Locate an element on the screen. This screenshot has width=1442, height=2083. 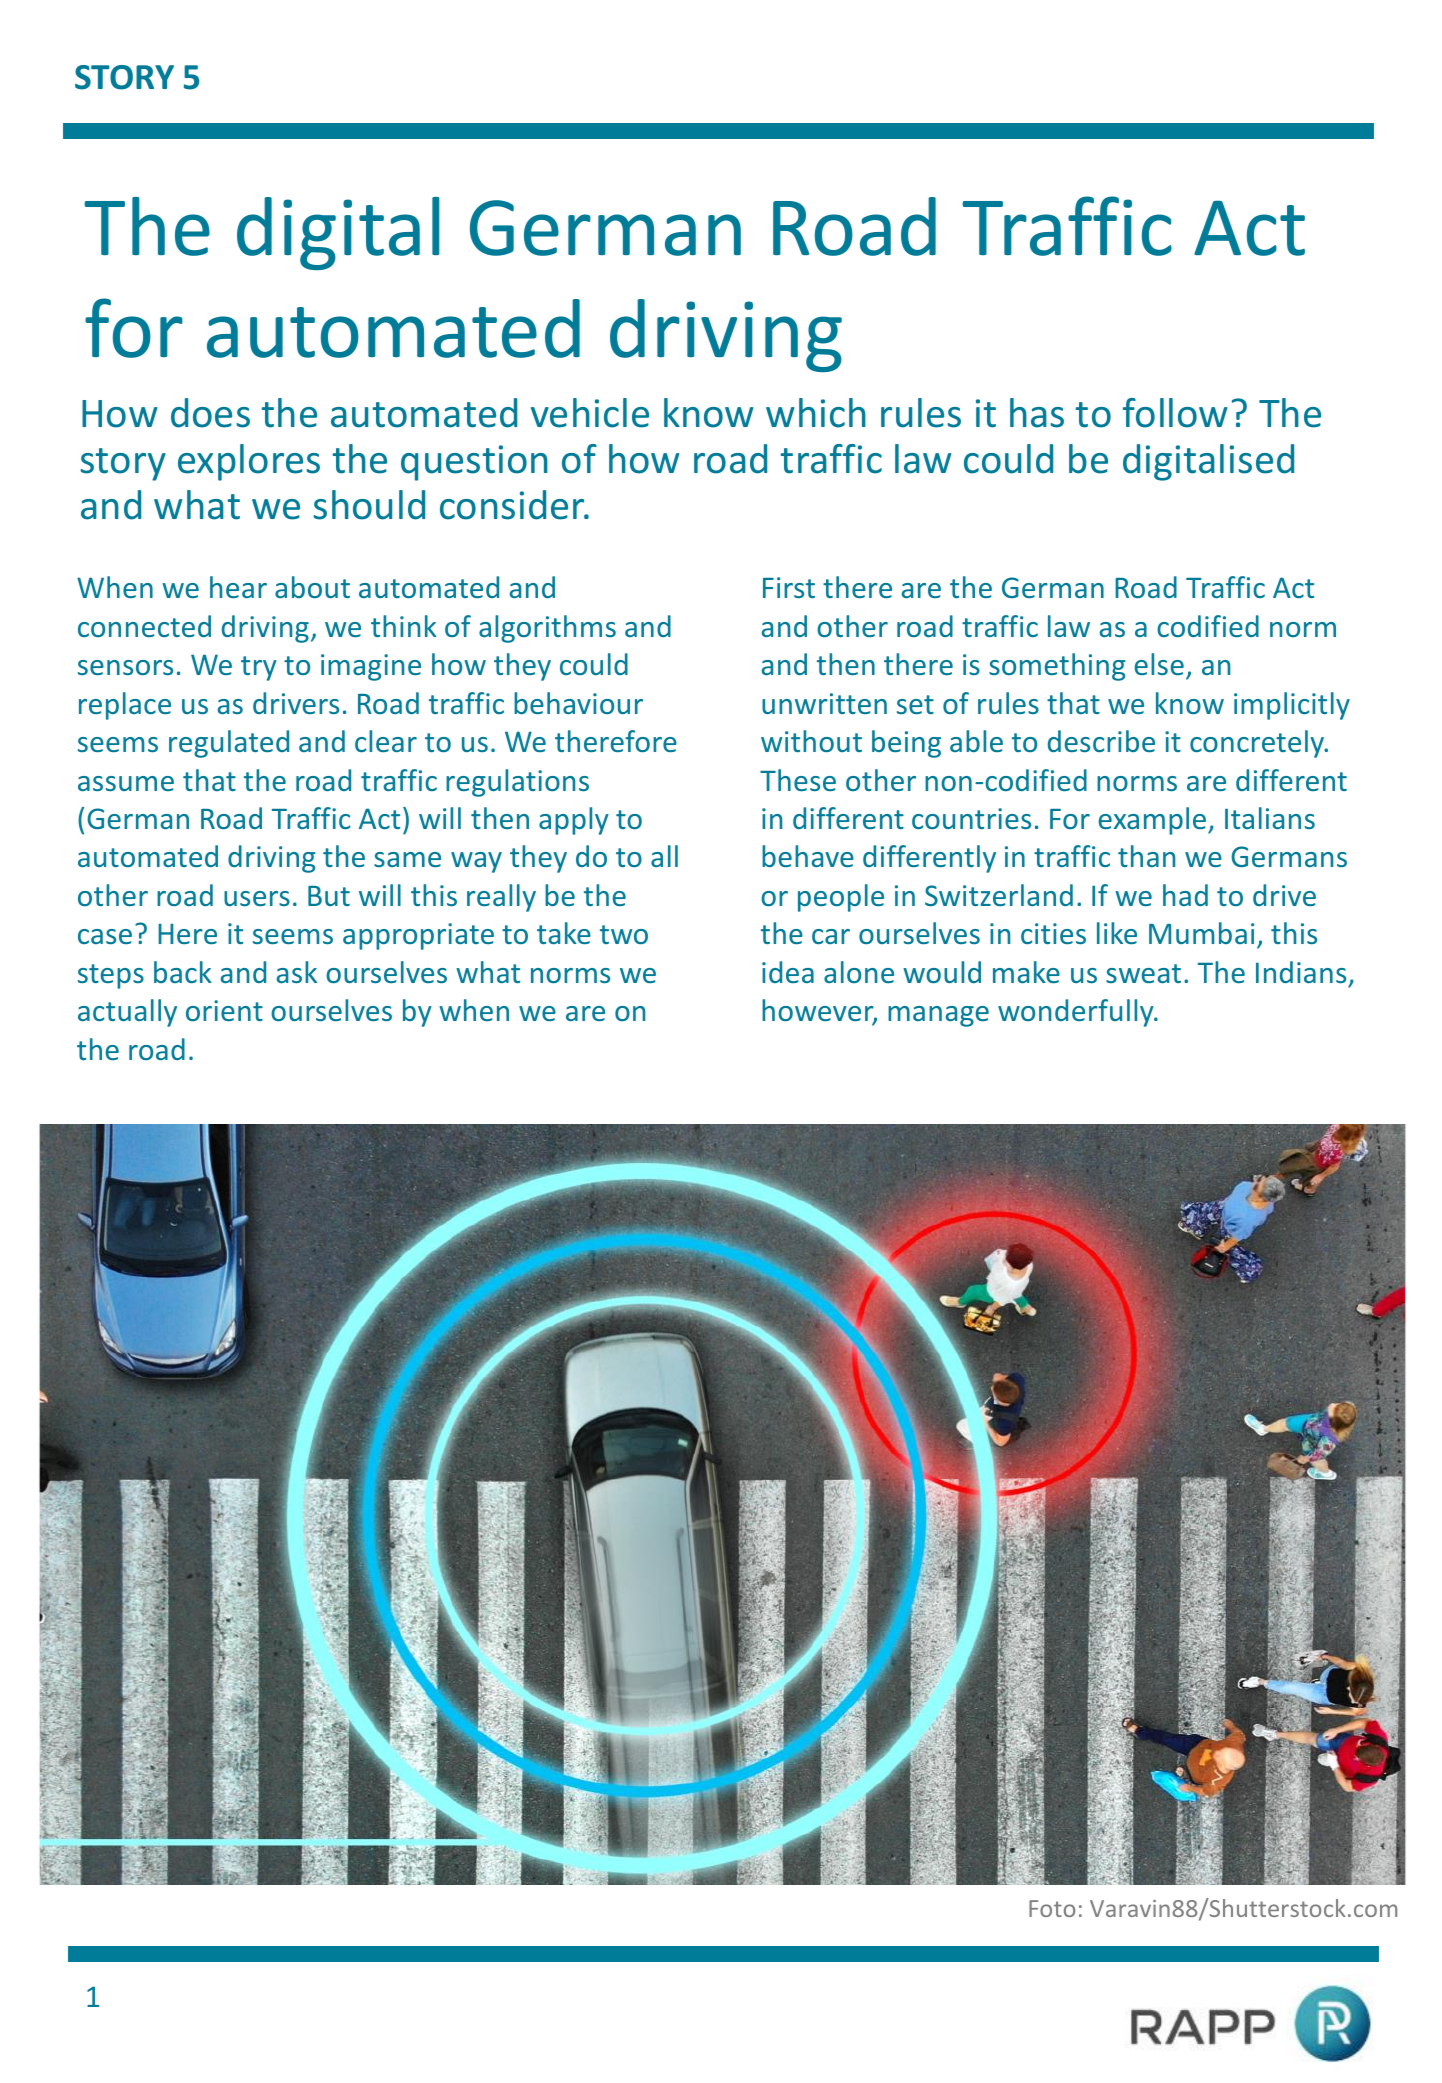
follow is located at coordinates (1175, 413).
